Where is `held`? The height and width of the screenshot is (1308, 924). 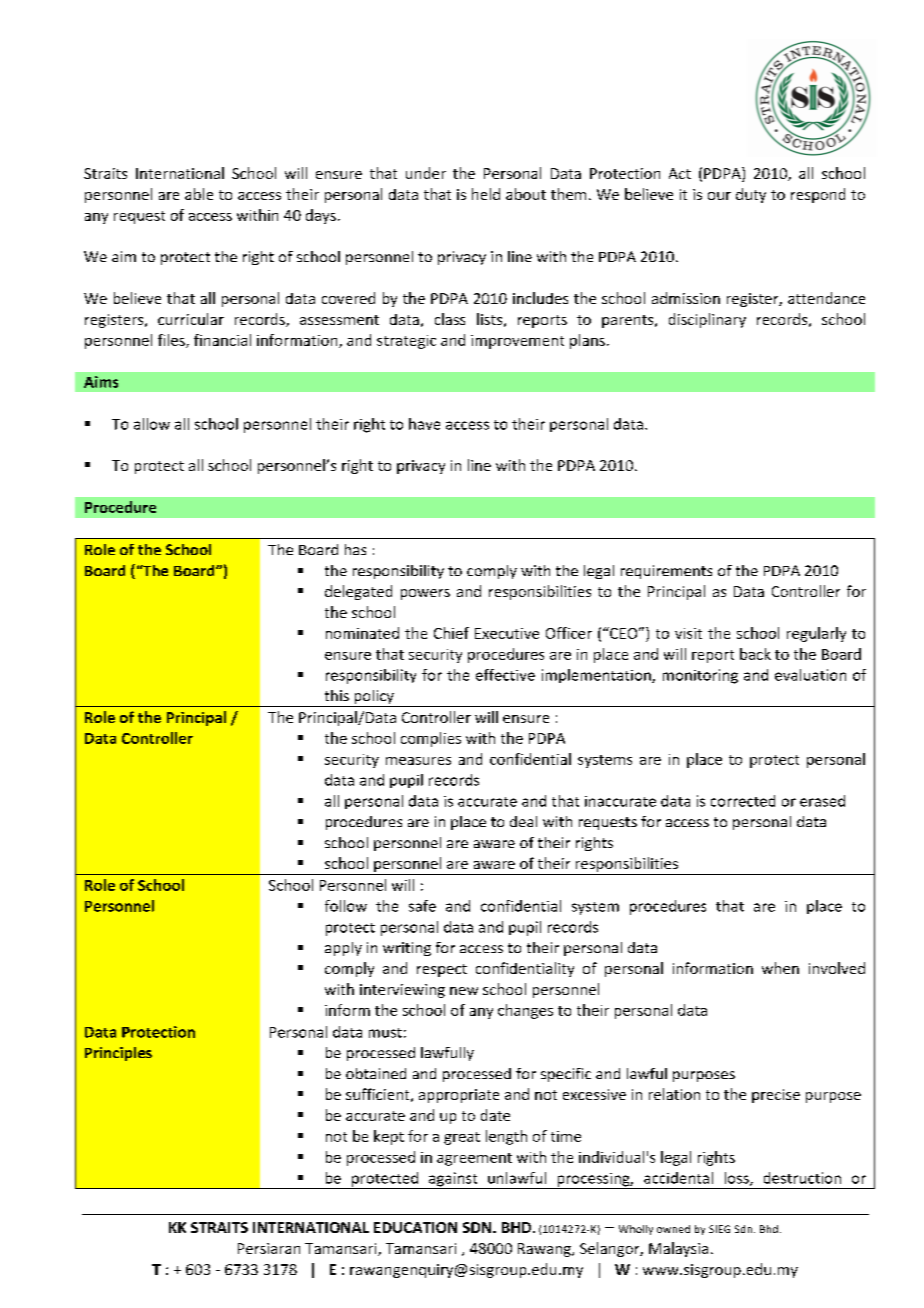 held is located at coordinates (486, 194).
